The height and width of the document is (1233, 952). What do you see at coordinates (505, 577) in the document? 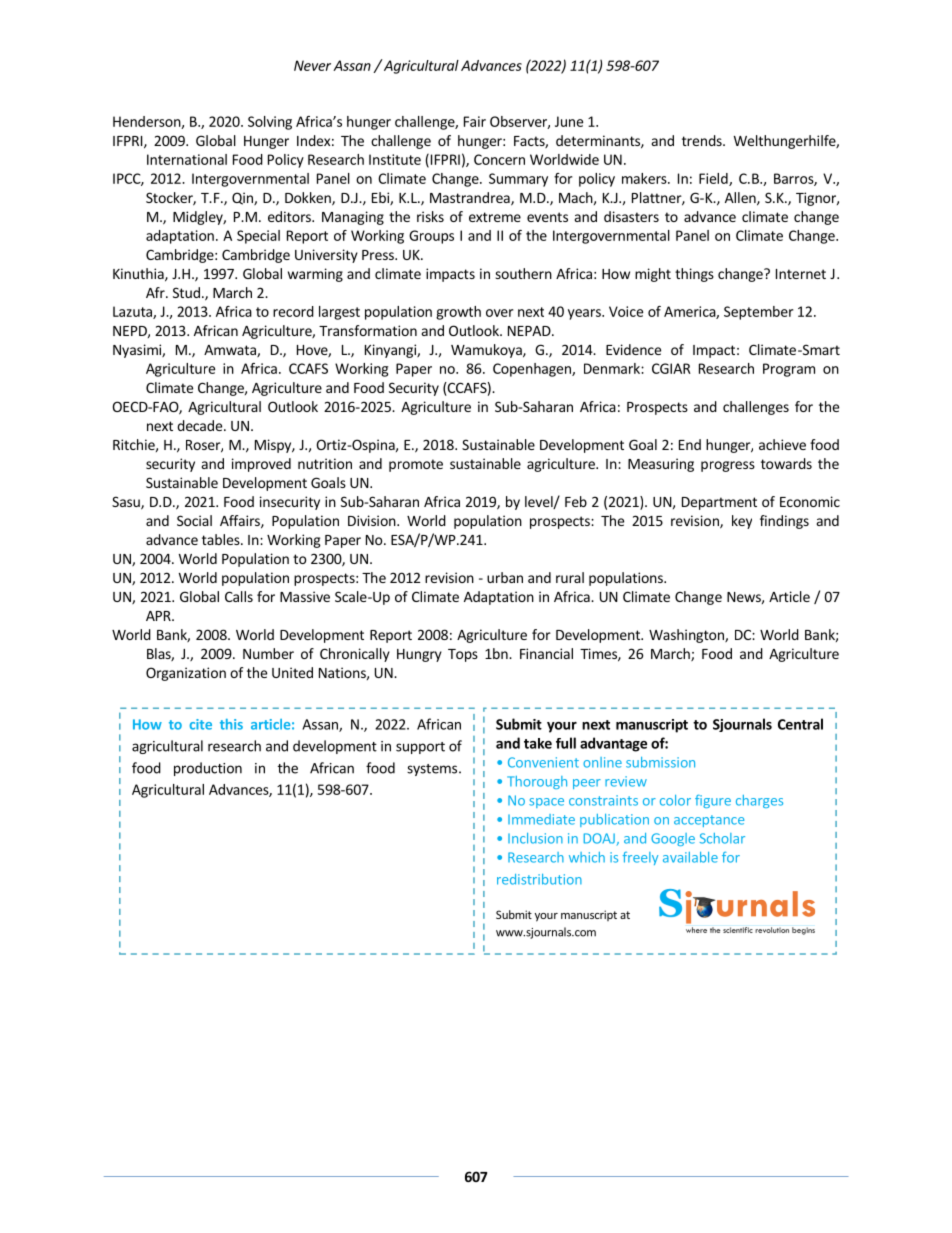
I see `urban` at bounding box center [505, 577].
